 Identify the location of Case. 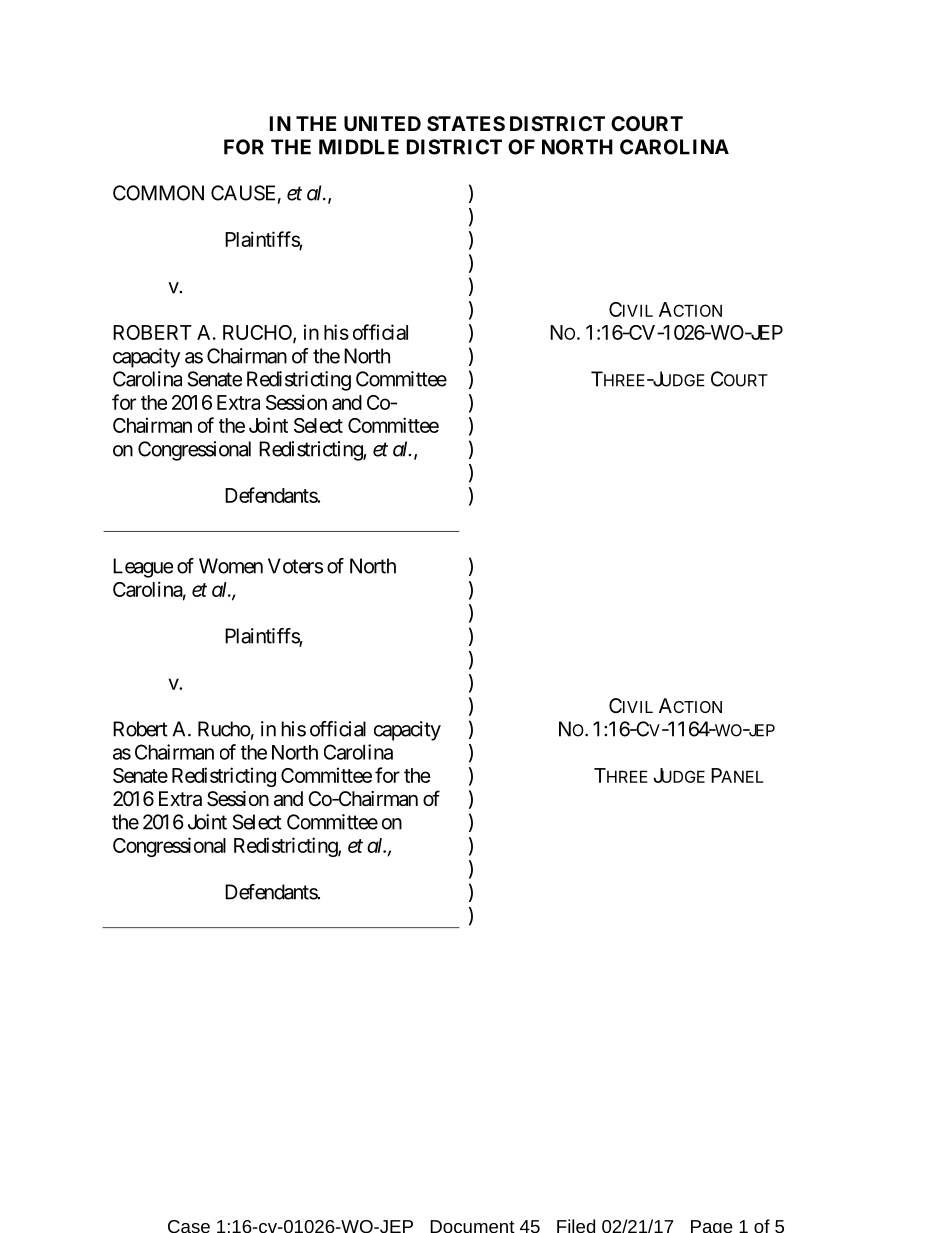
(189, 1226).
